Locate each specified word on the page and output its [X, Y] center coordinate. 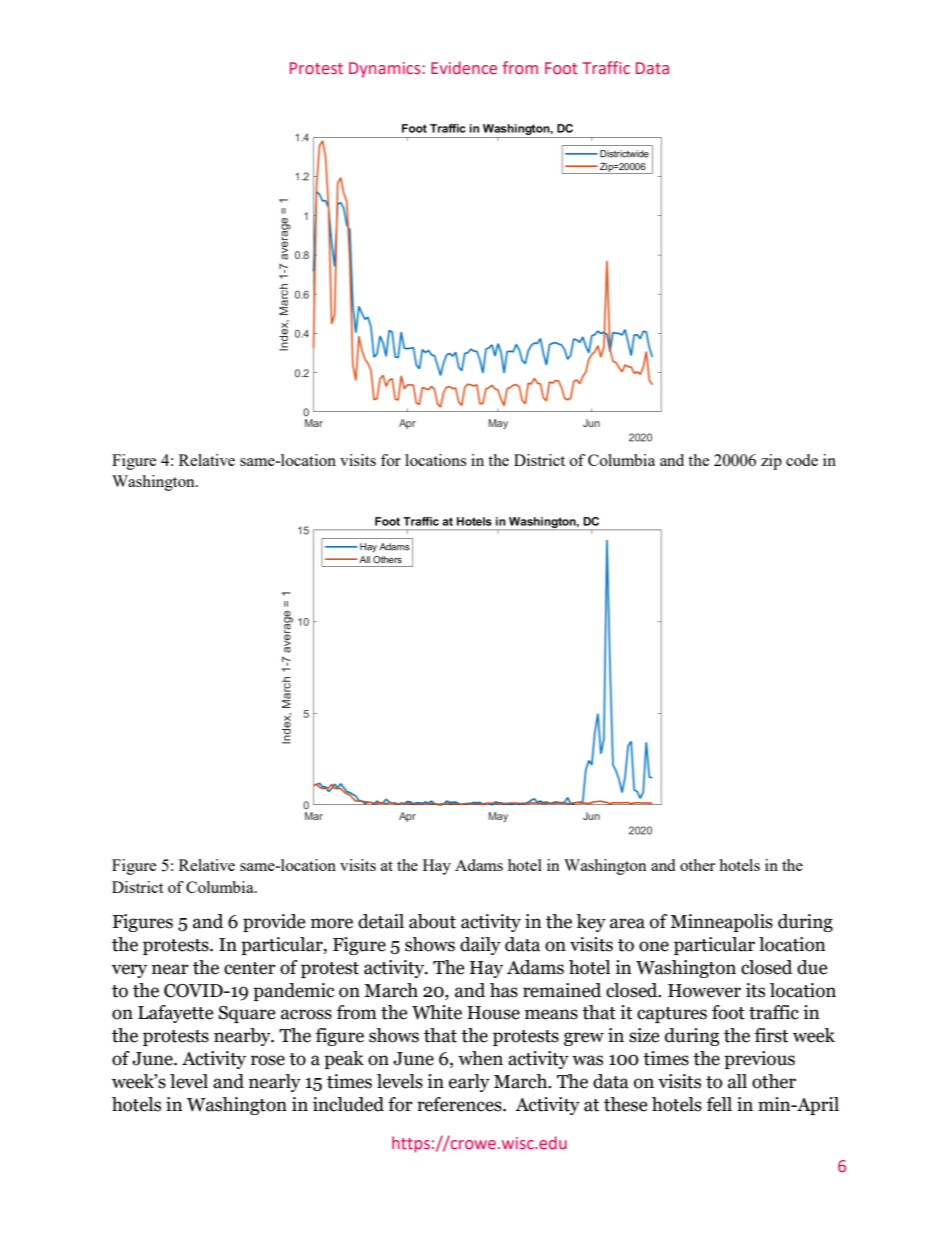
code [802, 460]
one [654, 946]
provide [274, 923]
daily [480, 946]
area [627, 923]
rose [268, 1060]
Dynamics [386, 70]
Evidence [464, 67]
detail [381, 921]
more [332, 923]
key [591, 923]
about [432, 921]
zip [771, 462]
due [812, 967]
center [250, 968]
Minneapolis [721, 923]
